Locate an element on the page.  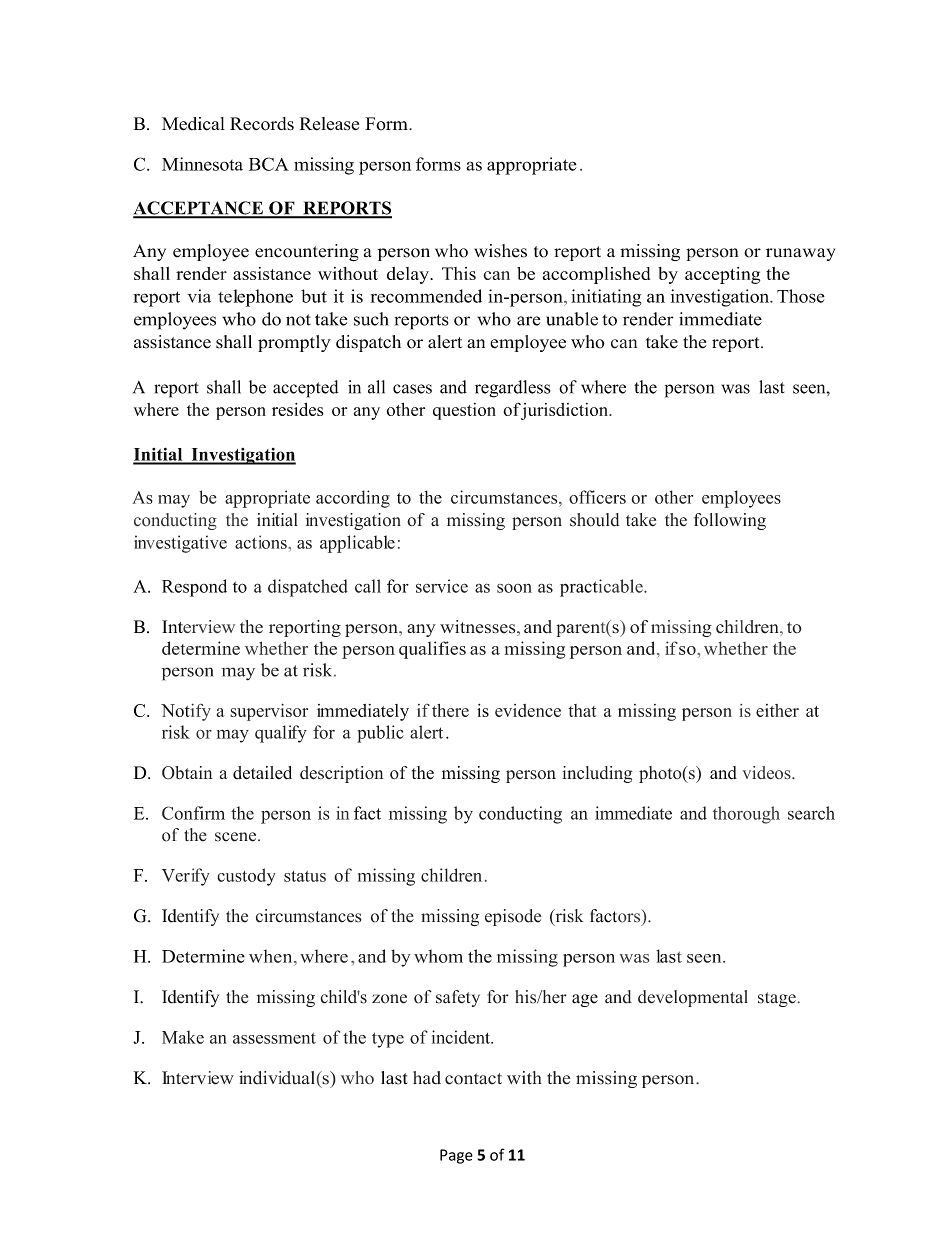
actions is located at coordinates (262, 542).
